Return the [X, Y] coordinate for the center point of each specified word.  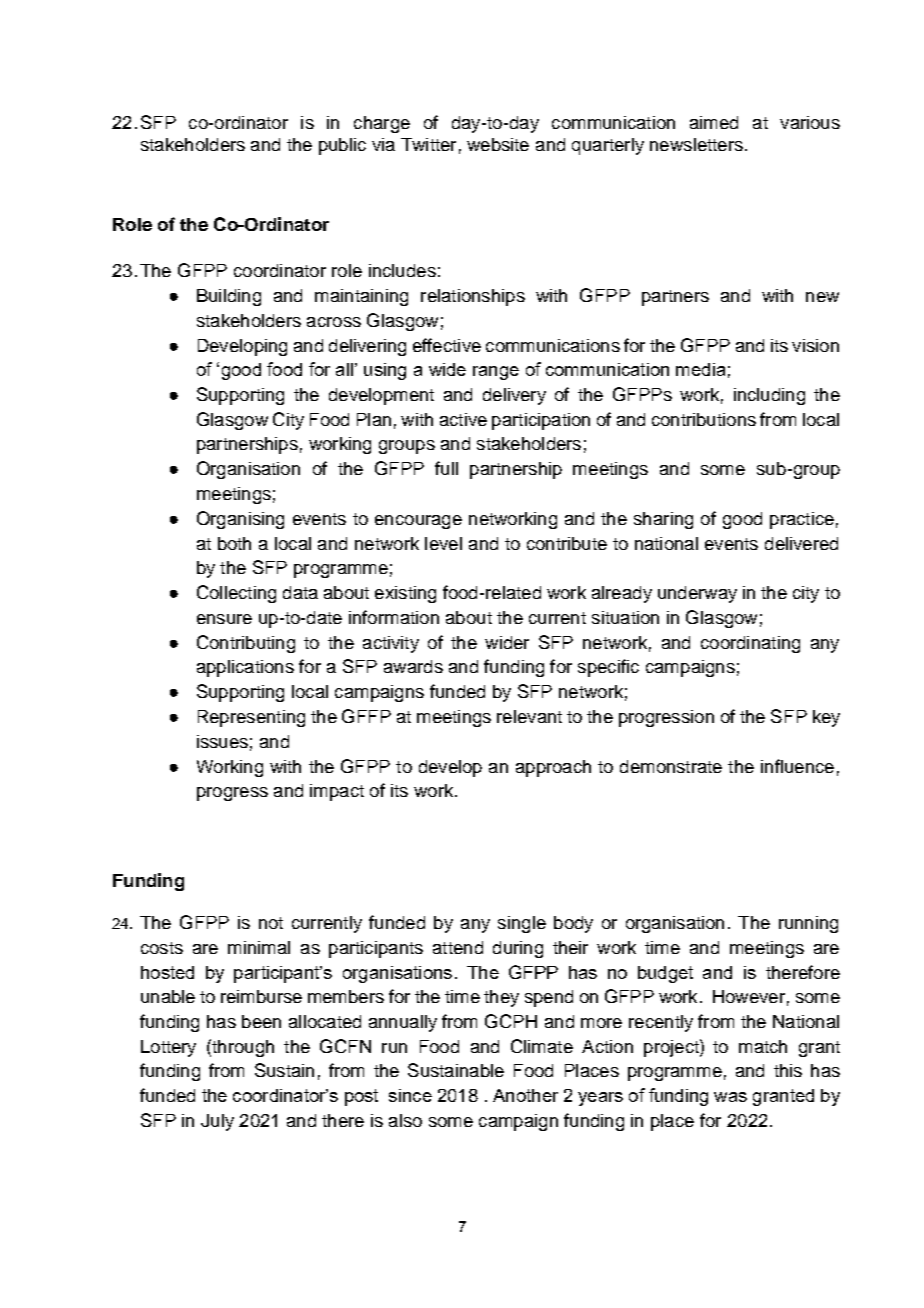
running [808, 924]
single [522, 924]
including [769, 396]
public [342, 146]
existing [405, 594]
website [498, 144]
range [496, 373]
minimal [259, 947]
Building [229, 297]
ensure [224, 619]
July [217, 1122]
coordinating [750, 644]
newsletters [696, 144]
